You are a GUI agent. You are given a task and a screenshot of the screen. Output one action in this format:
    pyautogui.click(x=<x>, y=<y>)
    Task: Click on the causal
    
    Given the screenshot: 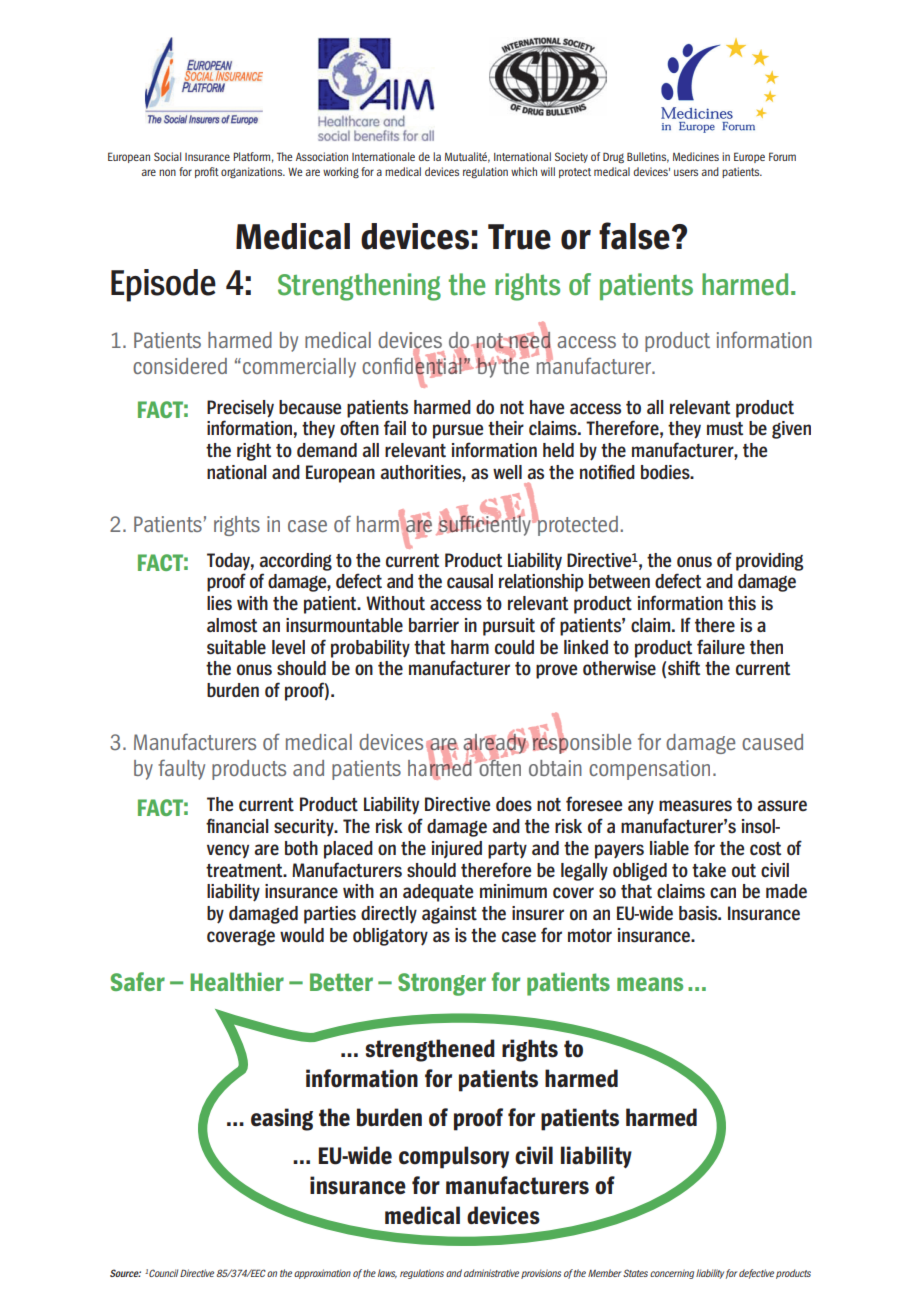 What is the action you would take?
    pyautogui.click(x=470, y=581)
